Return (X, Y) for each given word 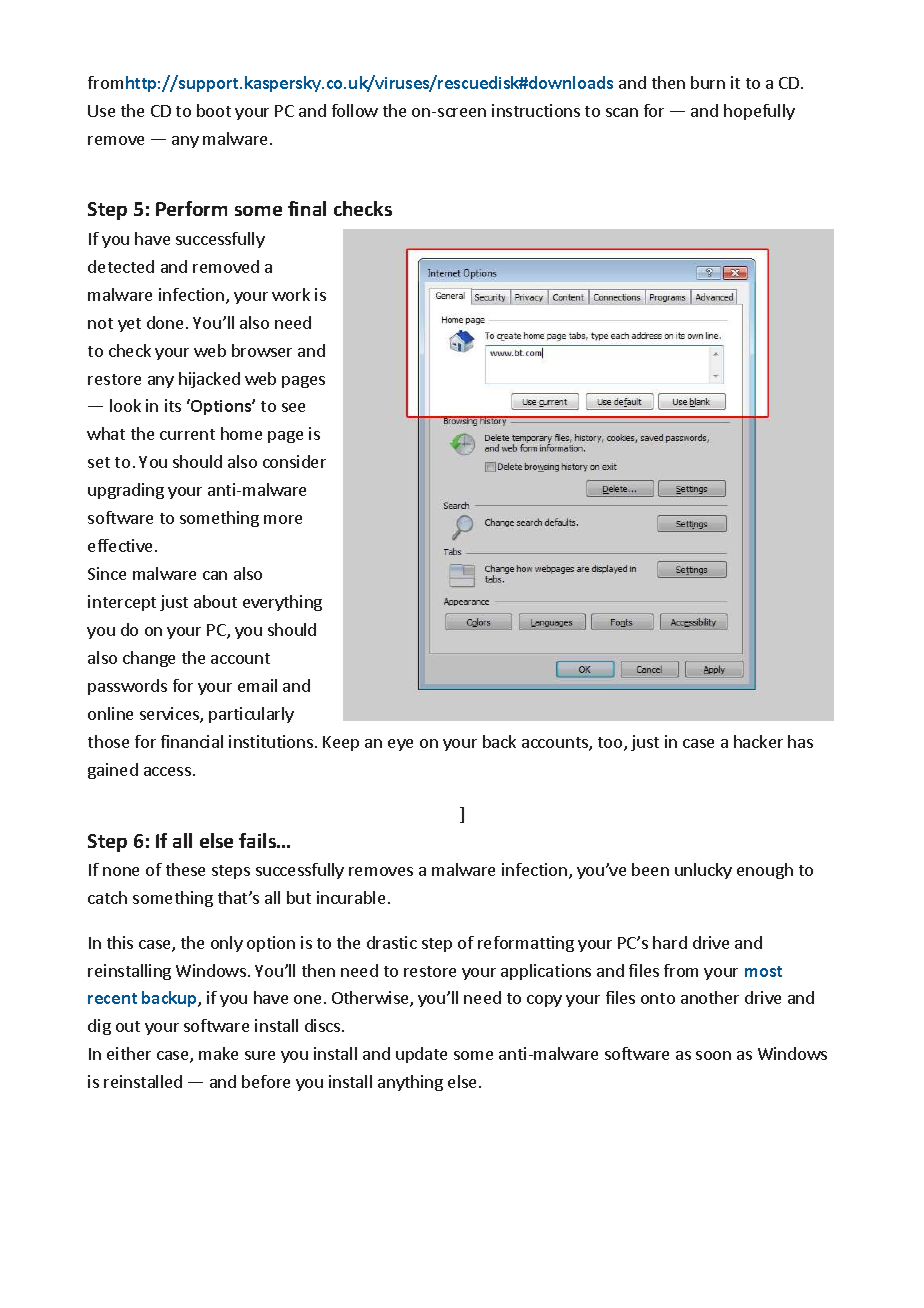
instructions (536, 110)
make (218, 1053)
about (215, 601)
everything (282, 603)
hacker (758, 741)
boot (214, 110)
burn (708, 82)
